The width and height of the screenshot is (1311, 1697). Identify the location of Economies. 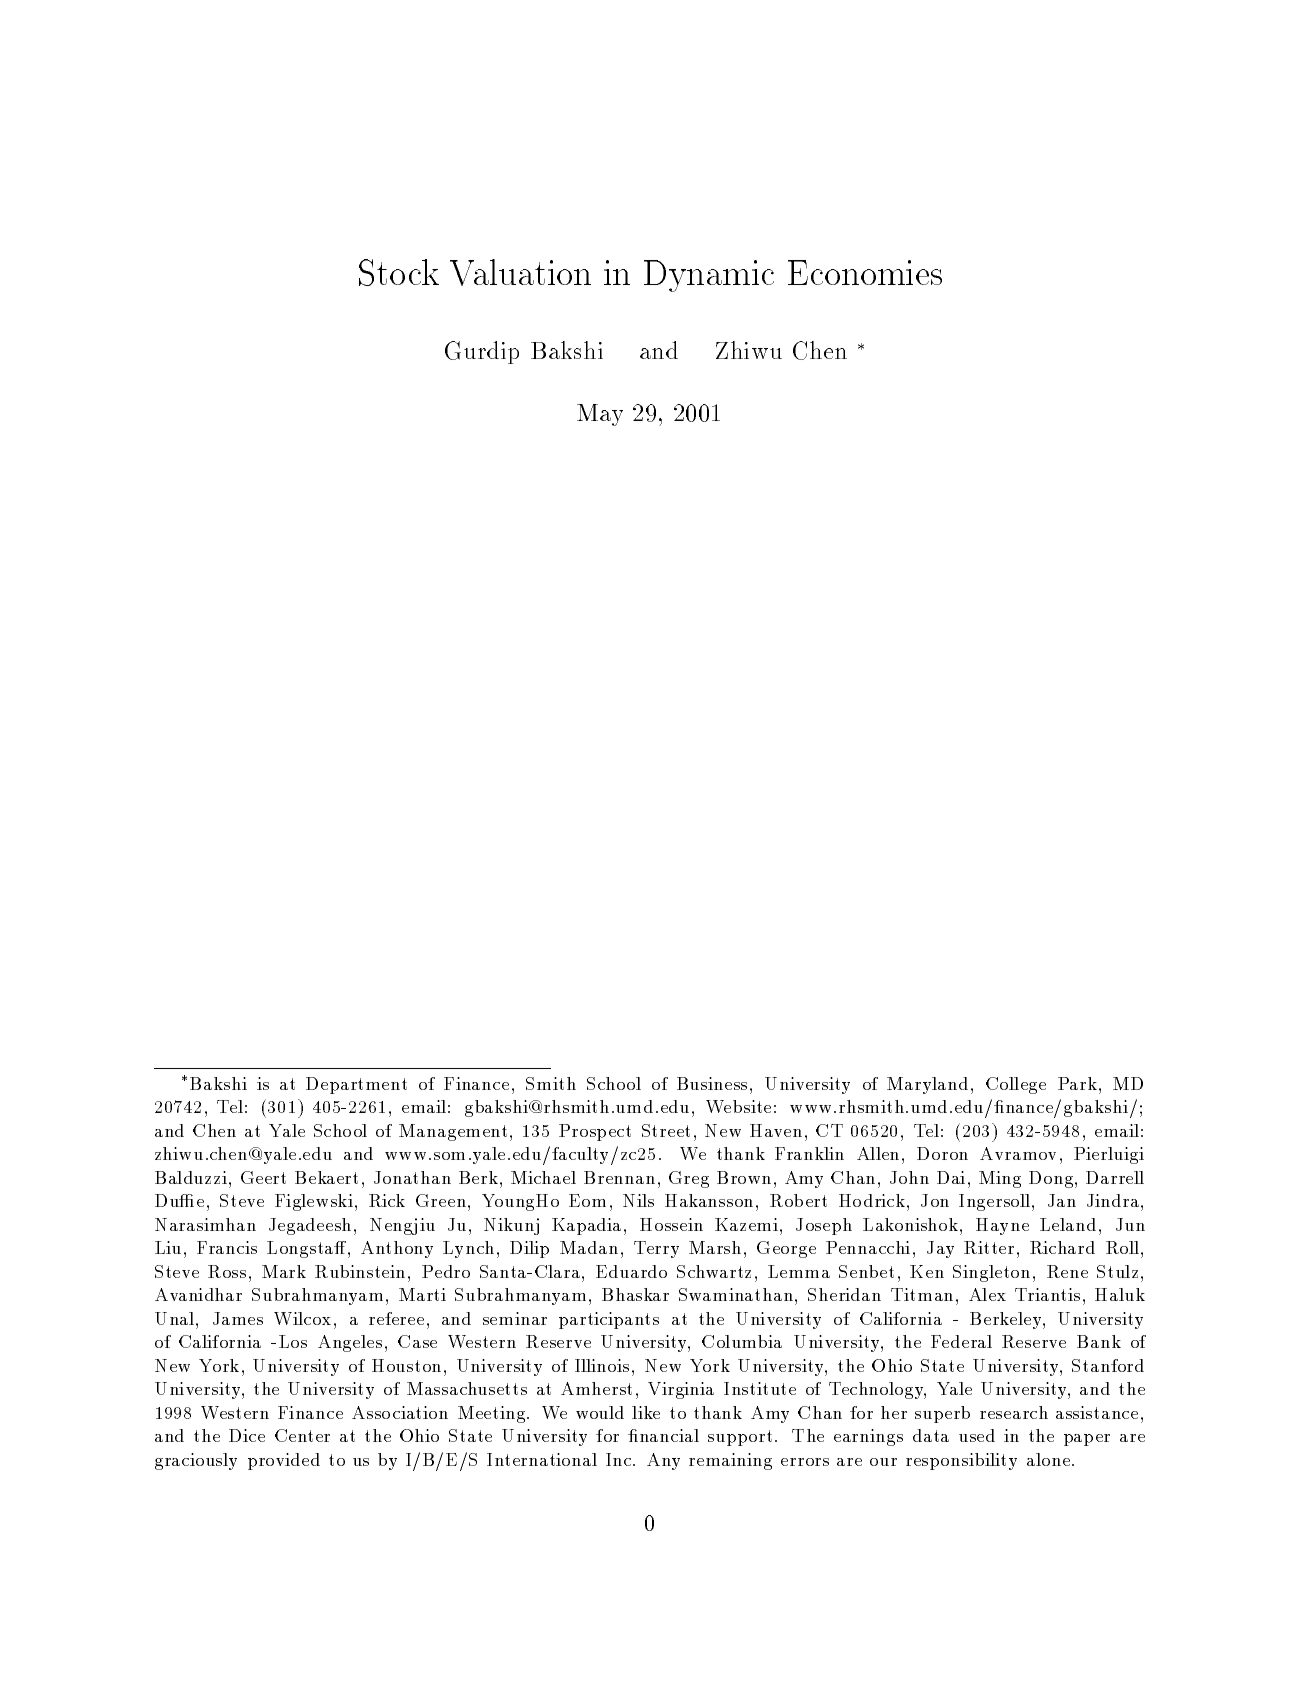
(865, 272).
